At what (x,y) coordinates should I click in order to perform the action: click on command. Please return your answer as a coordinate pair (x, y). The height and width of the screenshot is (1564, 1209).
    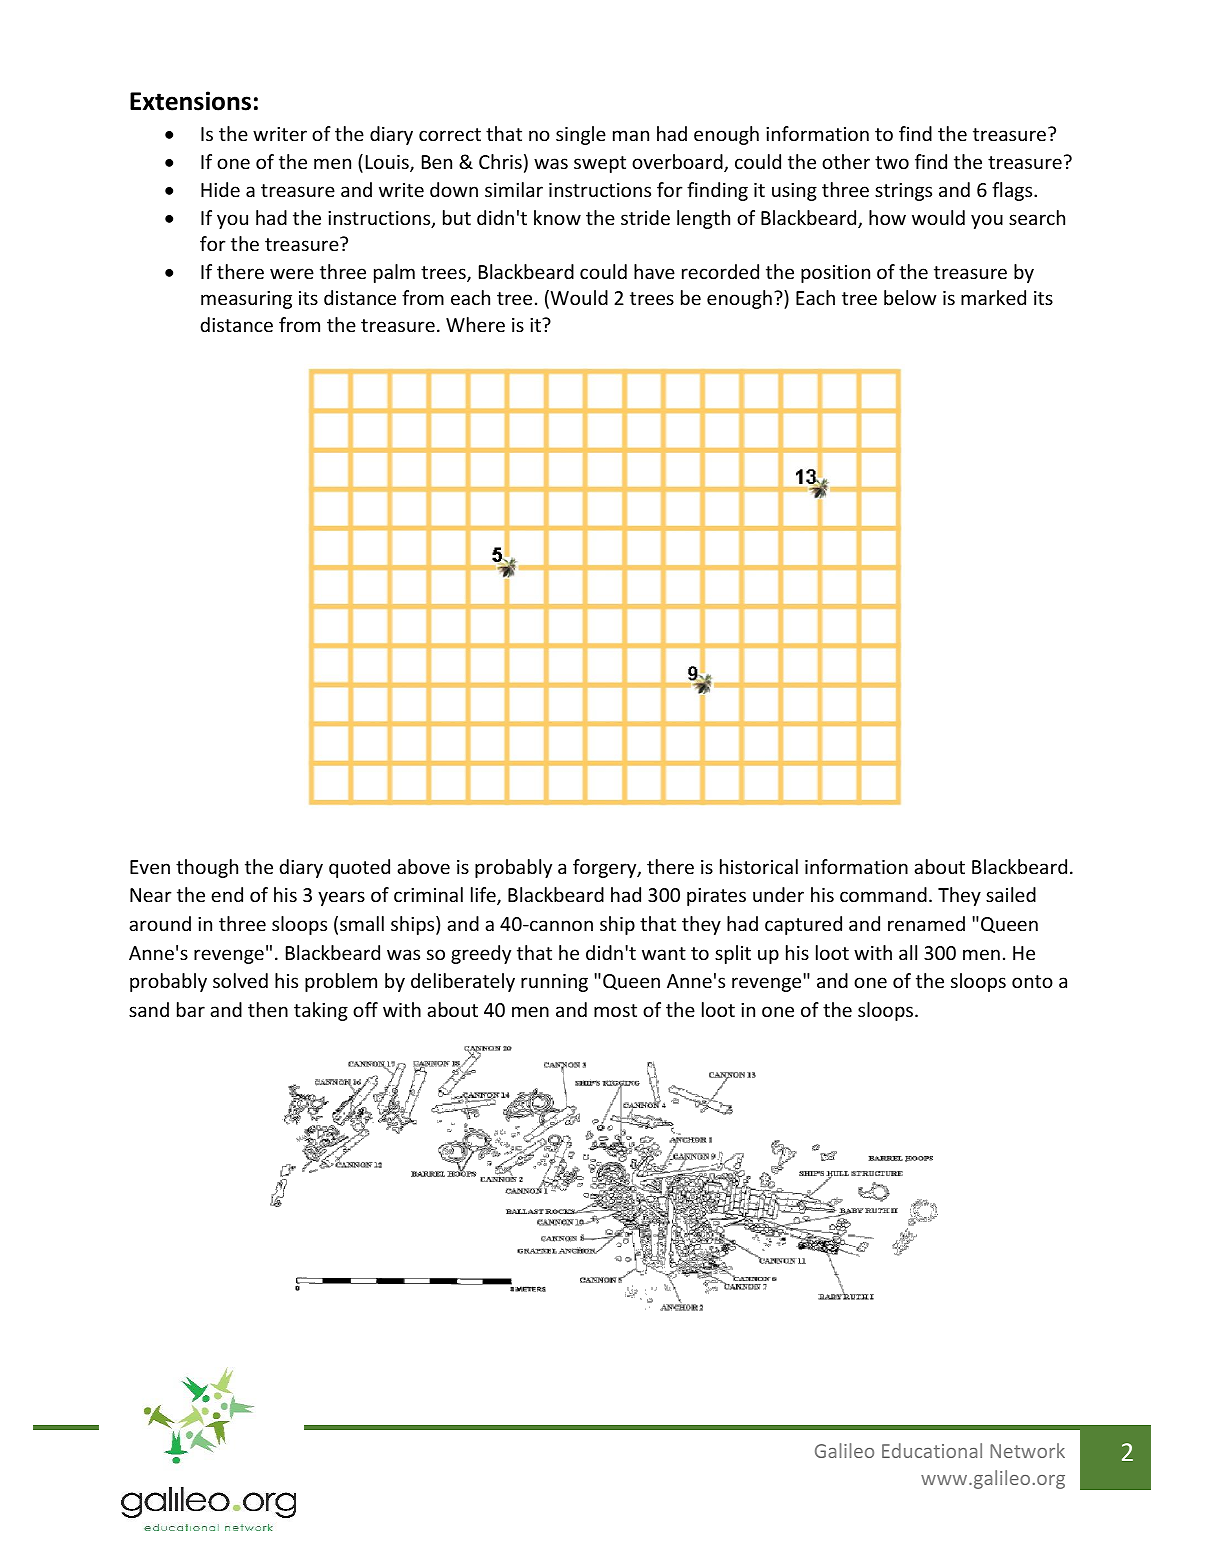
    Looking at the image, I should click on (883, 894).
